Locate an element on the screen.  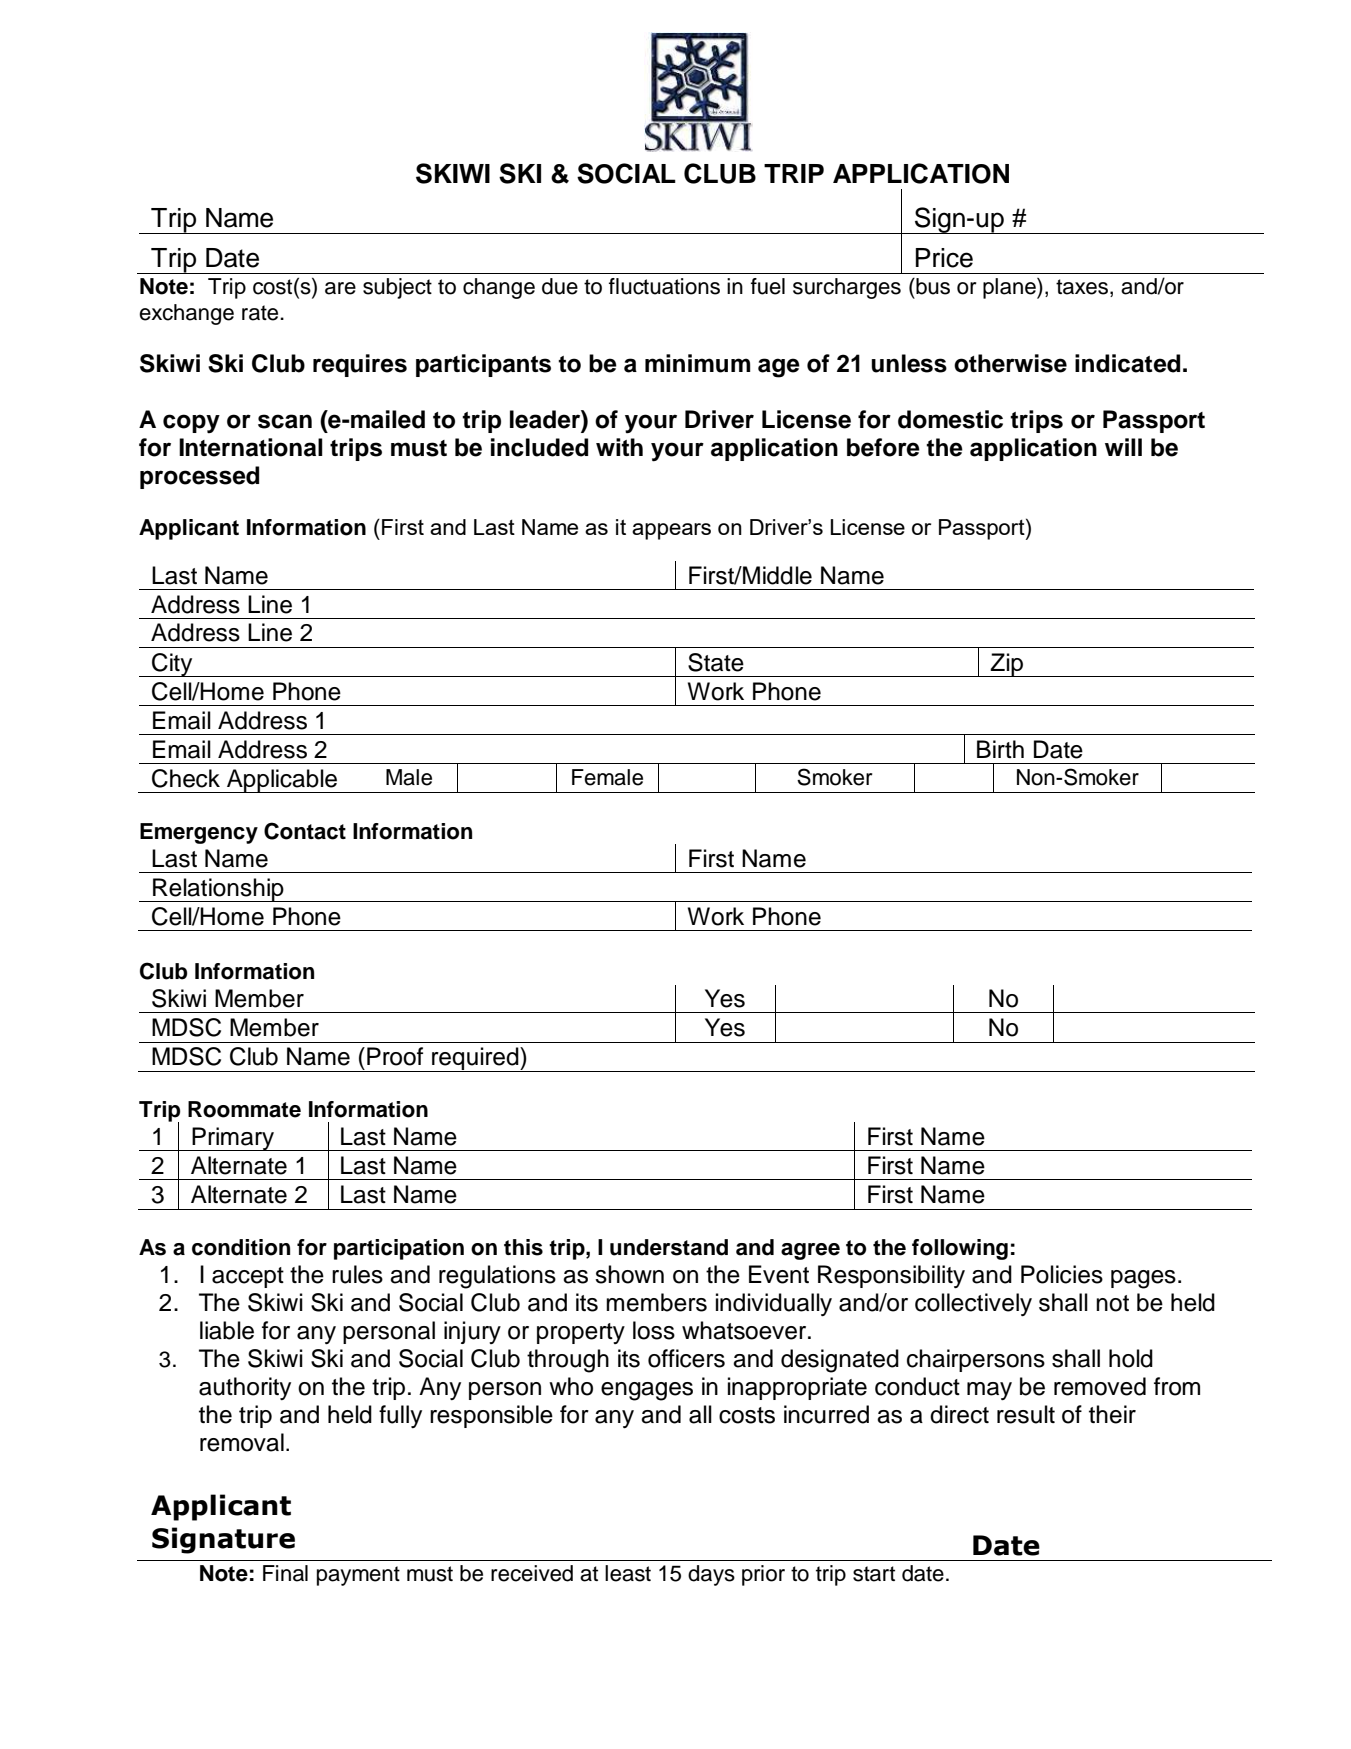
Birth is located at coordinates (1000, 749).
